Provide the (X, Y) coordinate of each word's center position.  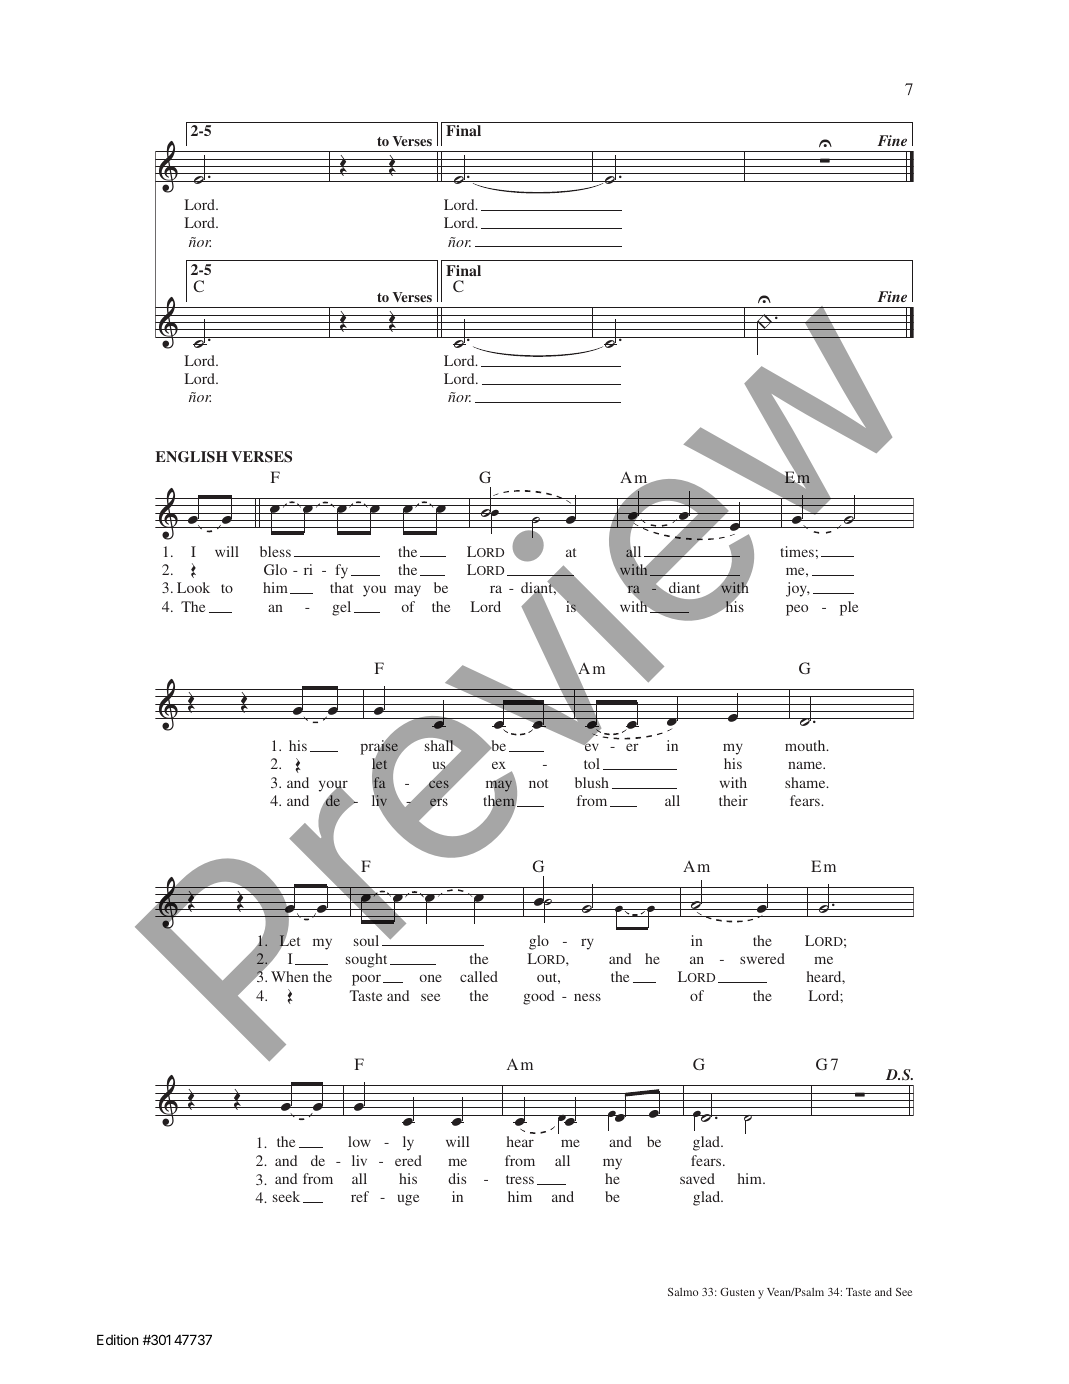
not (538, 783)
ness (587, 997)
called (479, 976)
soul (366, 940)
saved (697, 1178)
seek (286, 1196)
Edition (117, 1339)
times (797, 551)
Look (193, 587)
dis (457, 1178)
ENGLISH (191, 457)
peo (797, 610)
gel (341, 608)
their (733, 800)
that (341, 587)
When (290, 976)
